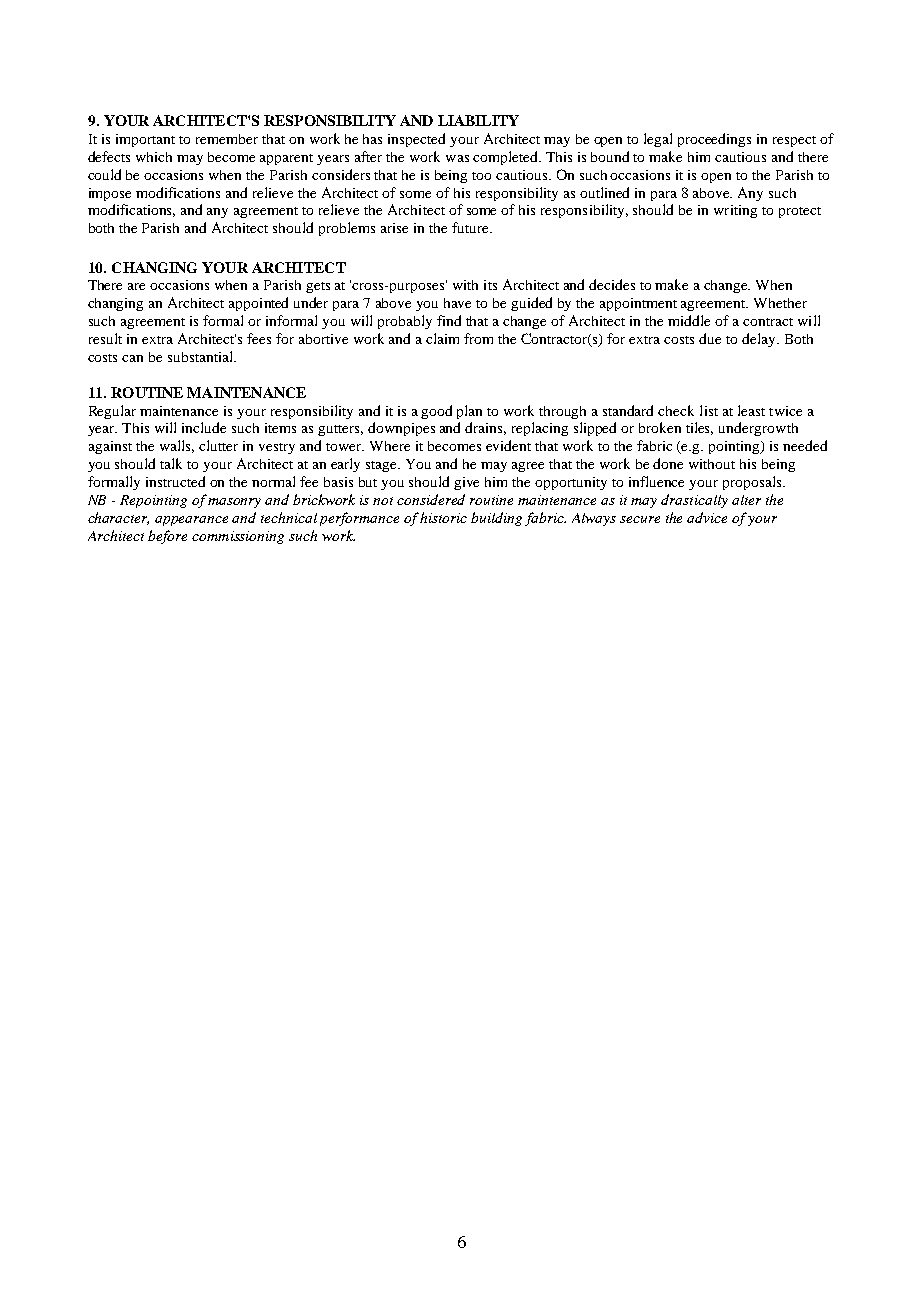  I want to click on clutter, so click(218, 445).
